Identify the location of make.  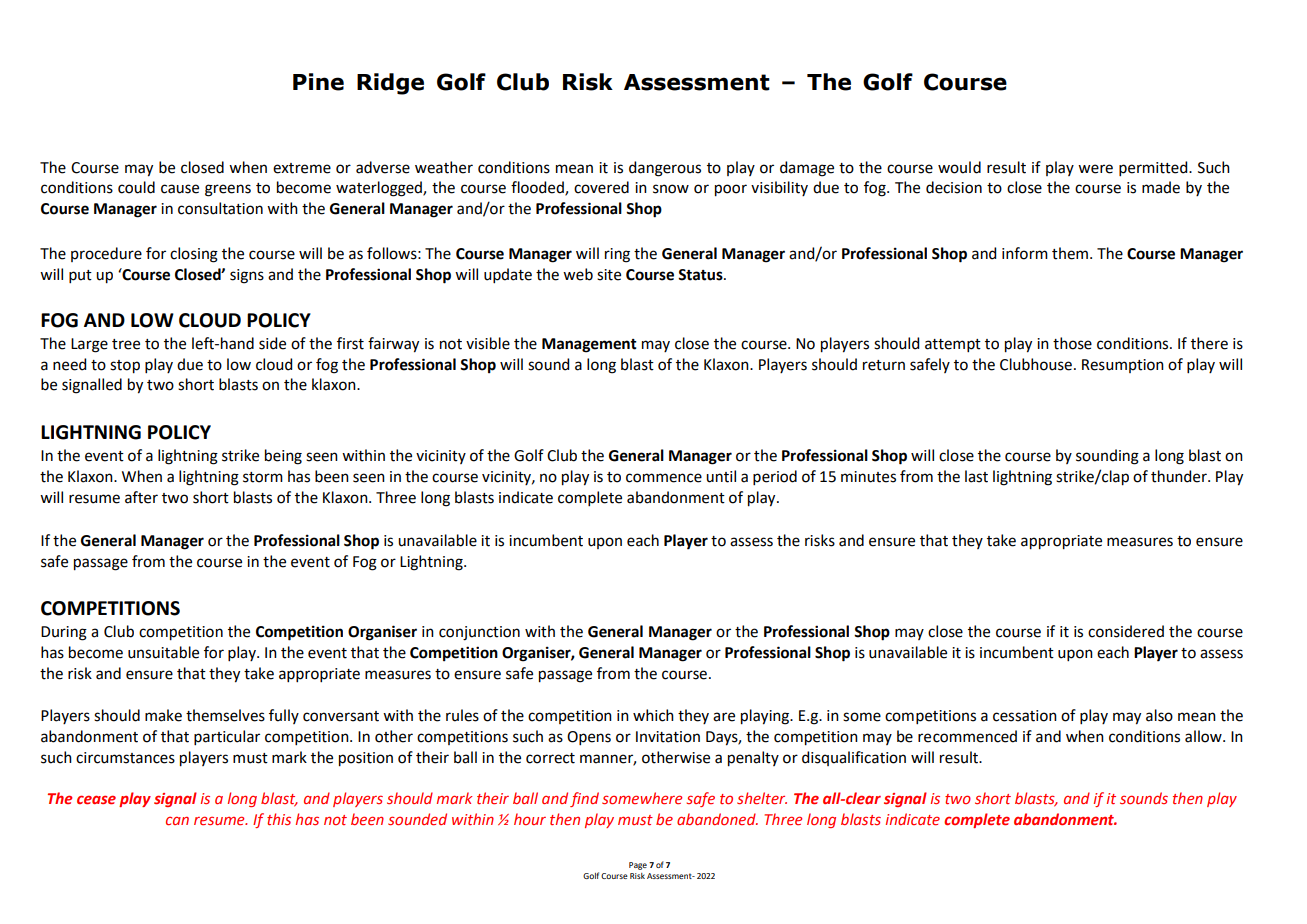
(163, 715).
